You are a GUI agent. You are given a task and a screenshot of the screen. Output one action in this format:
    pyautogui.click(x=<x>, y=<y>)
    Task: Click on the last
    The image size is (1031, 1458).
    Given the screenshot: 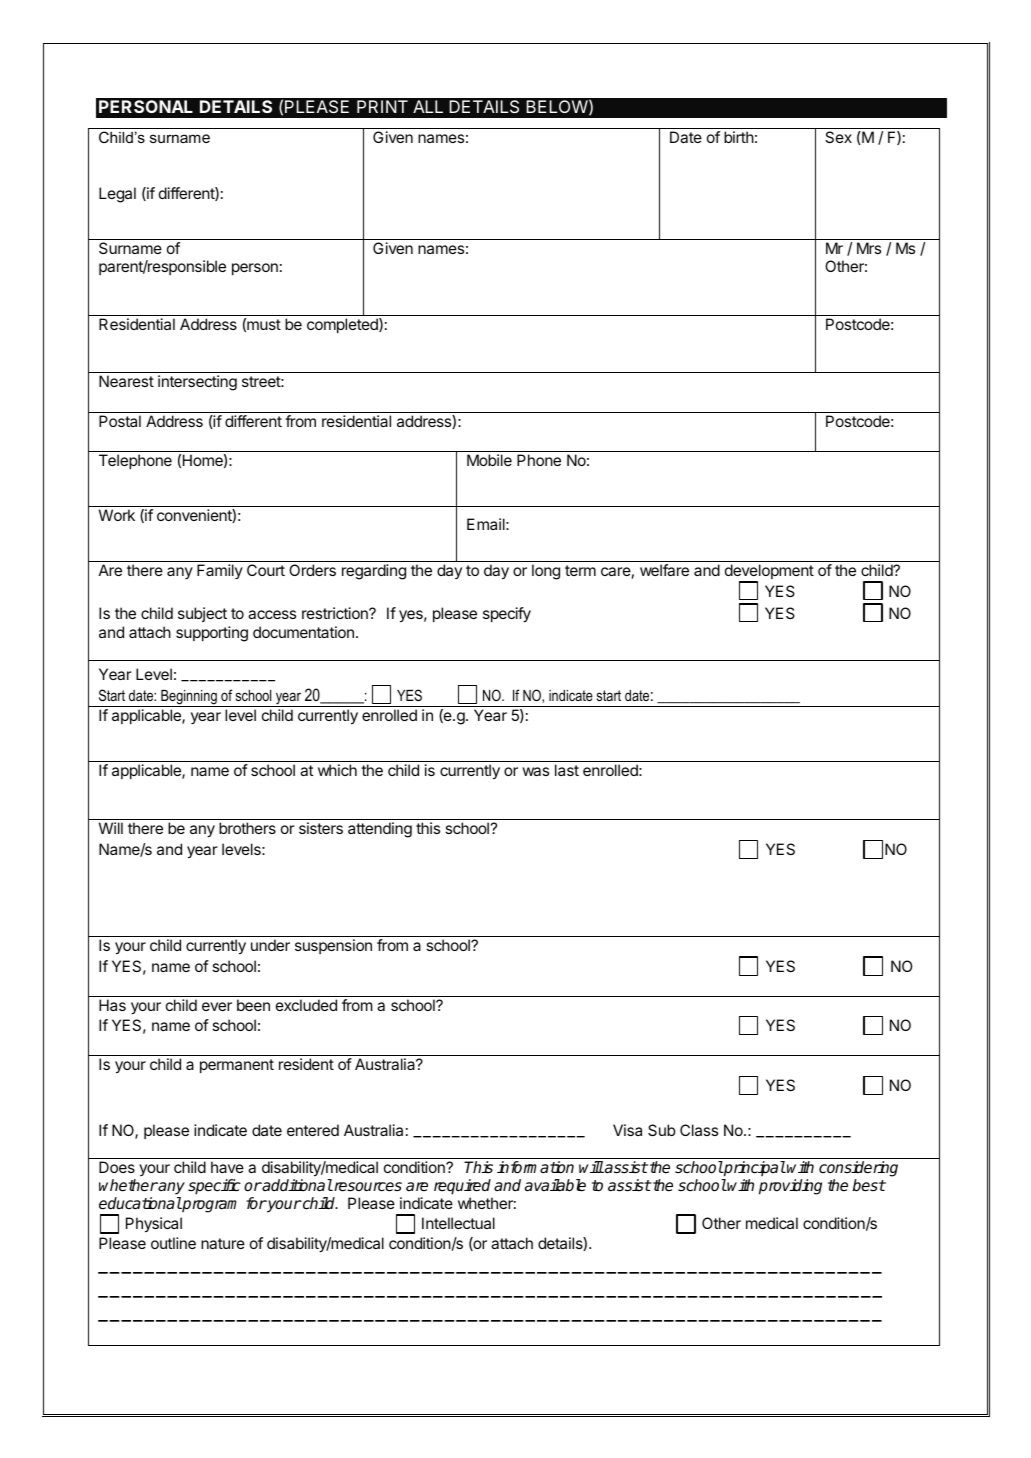 What is the action you would take?
    pyautogui.click(x=567, y=770)
